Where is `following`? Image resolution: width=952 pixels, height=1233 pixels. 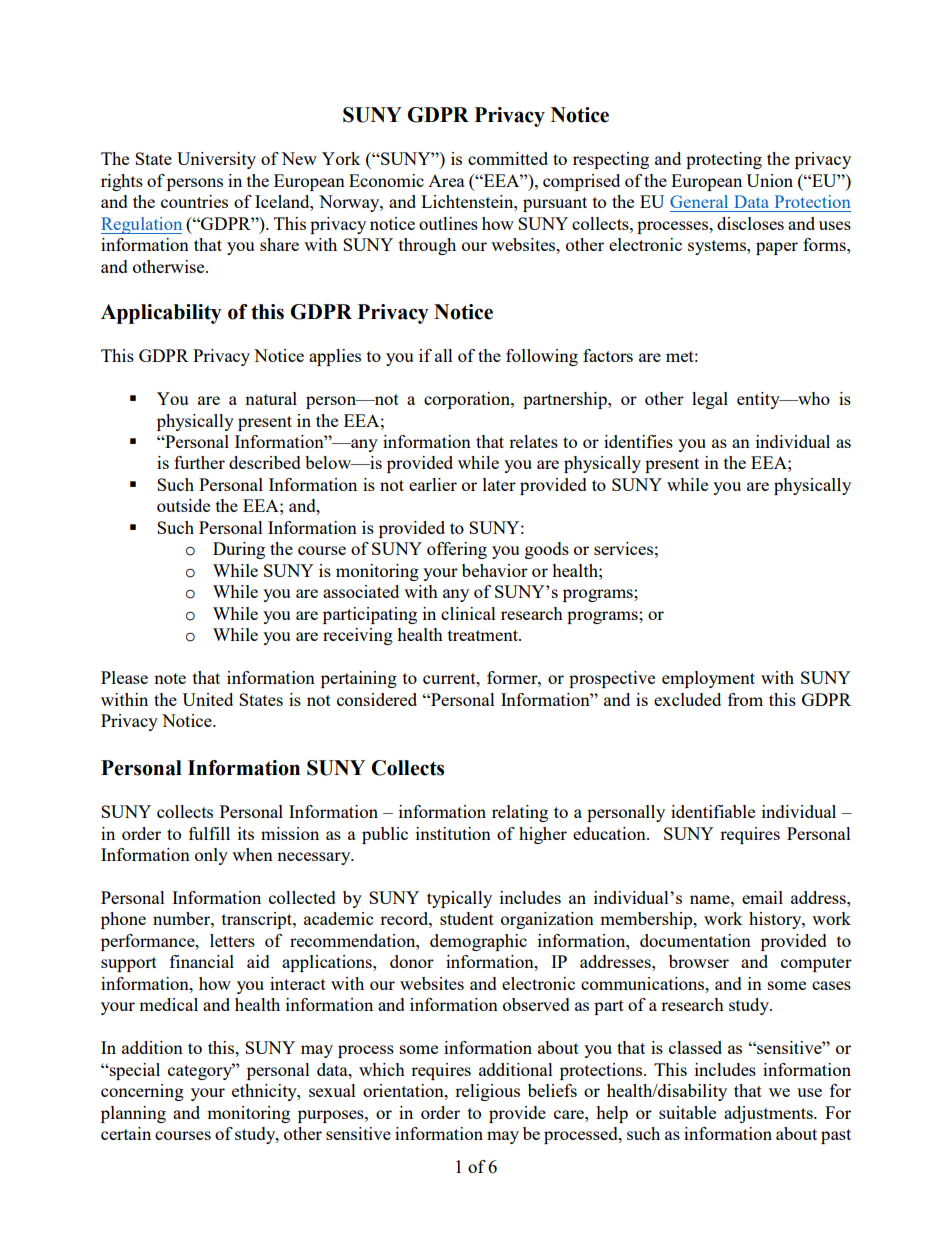
following is located at coordinates (542, 357).
